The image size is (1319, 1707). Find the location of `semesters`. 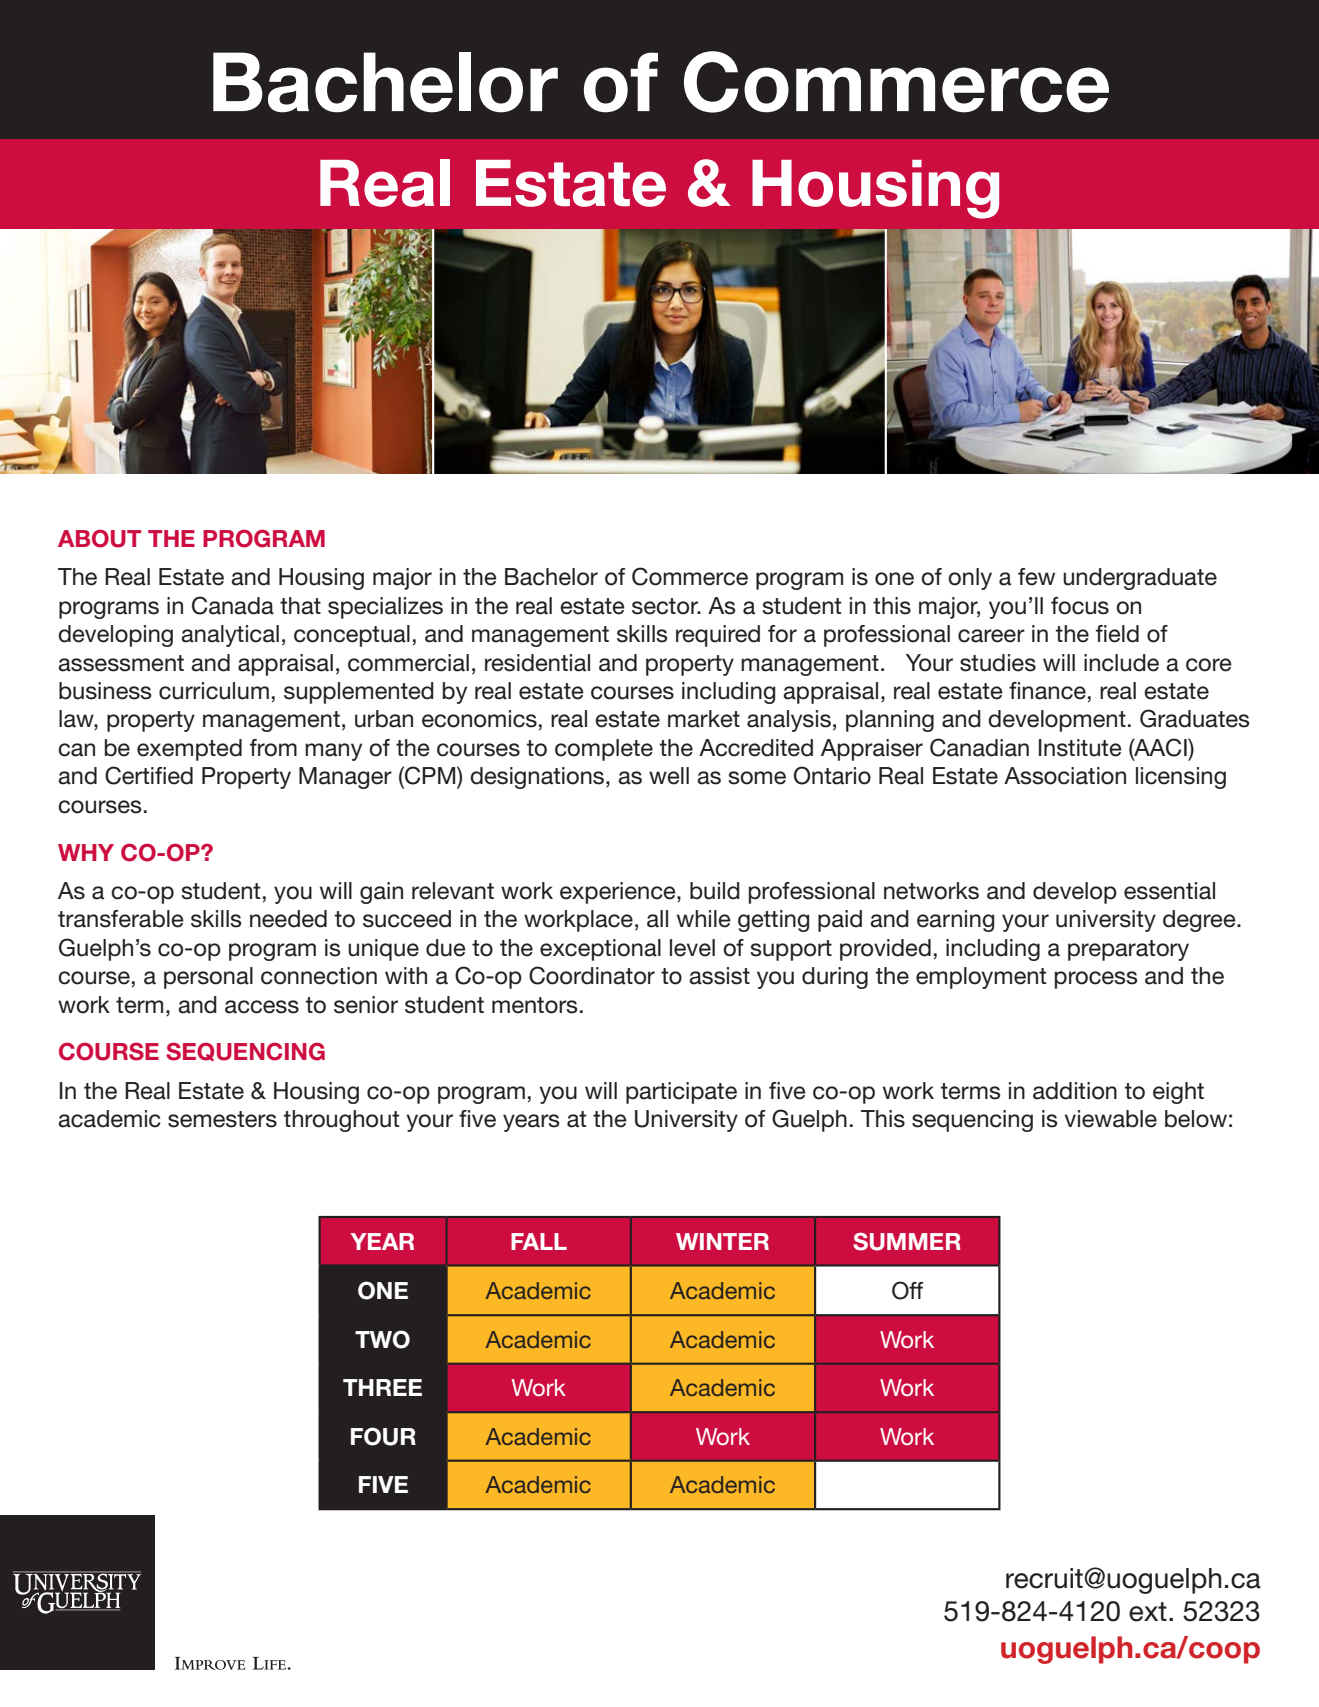

semesters is located at coordinates (222, 1119).
